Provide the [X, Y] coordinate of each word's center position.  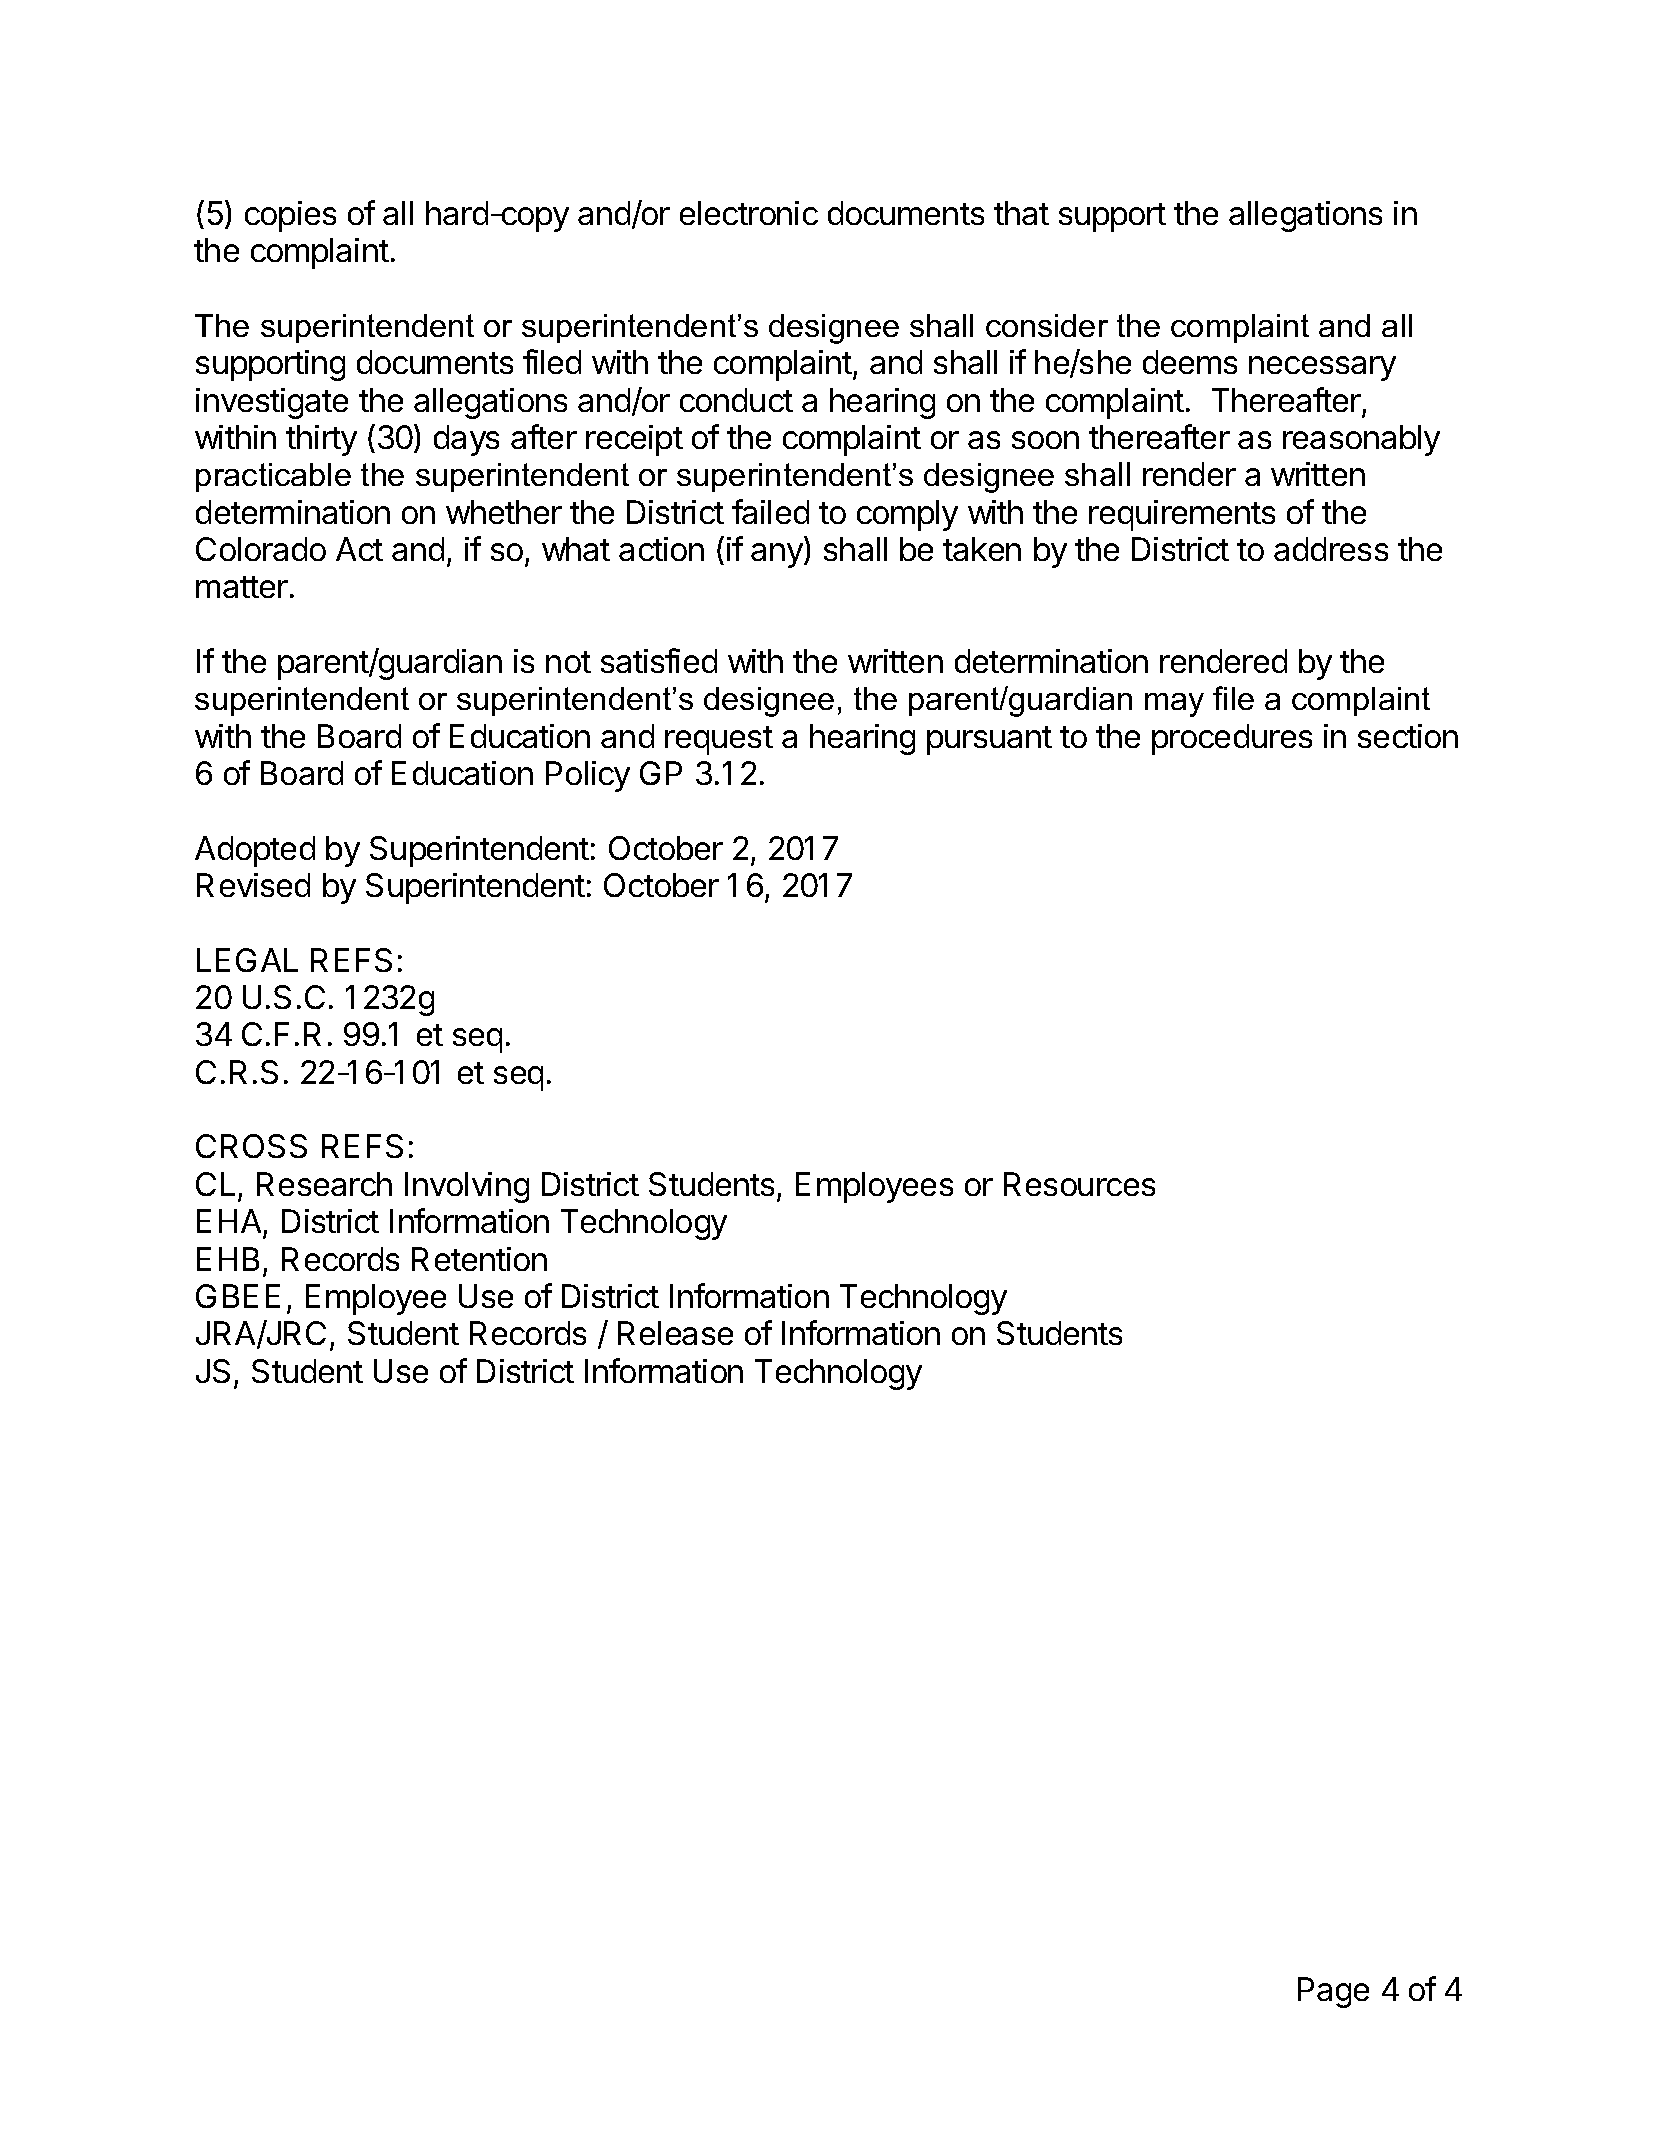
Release [675, 1333]
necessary [1322, 368]
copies [290, 216]
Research [324, 1184]
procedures [1232, 739]
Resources [1079, 1184]
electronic [749, 213]
